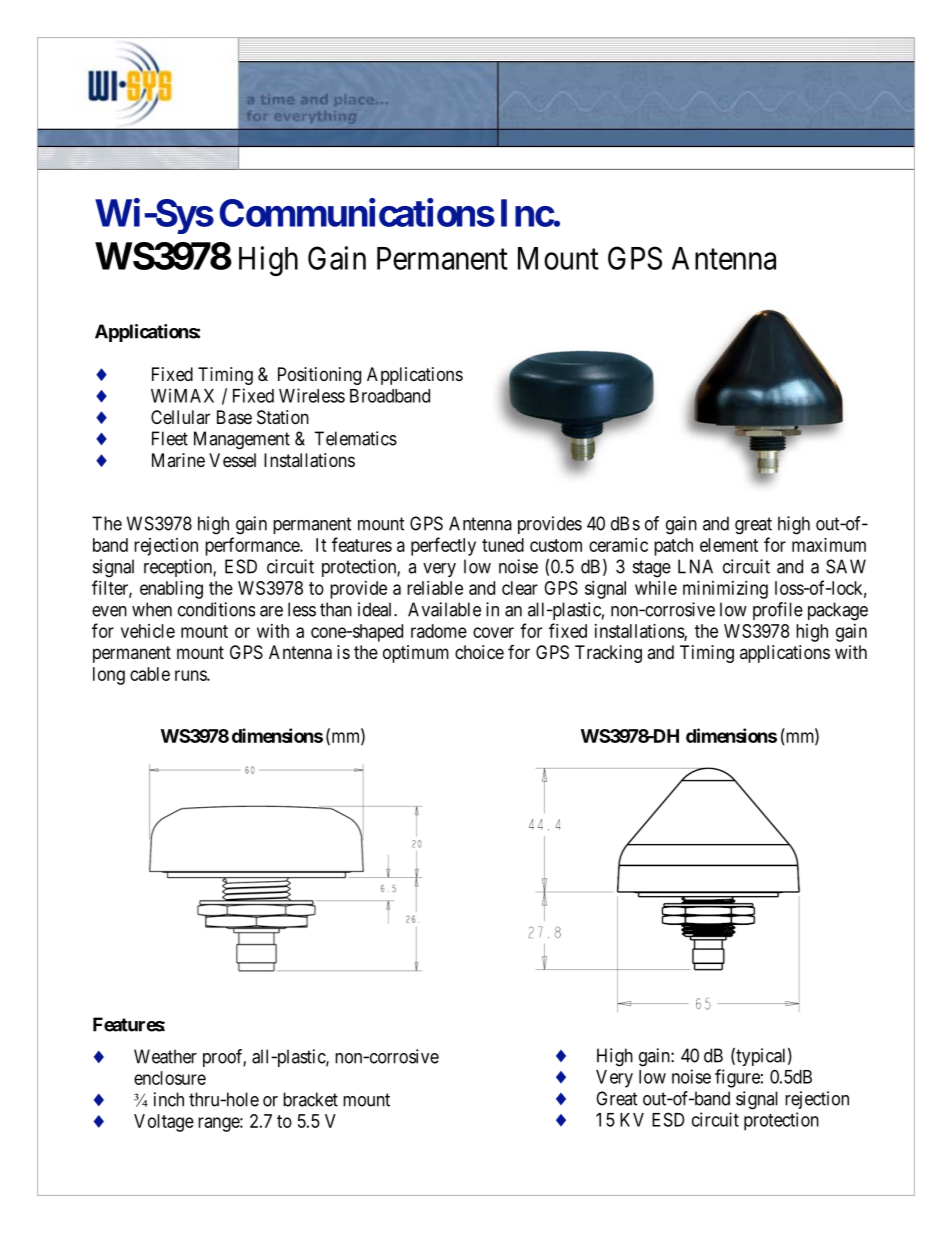  I want to click on profile, so click(778, 611).
